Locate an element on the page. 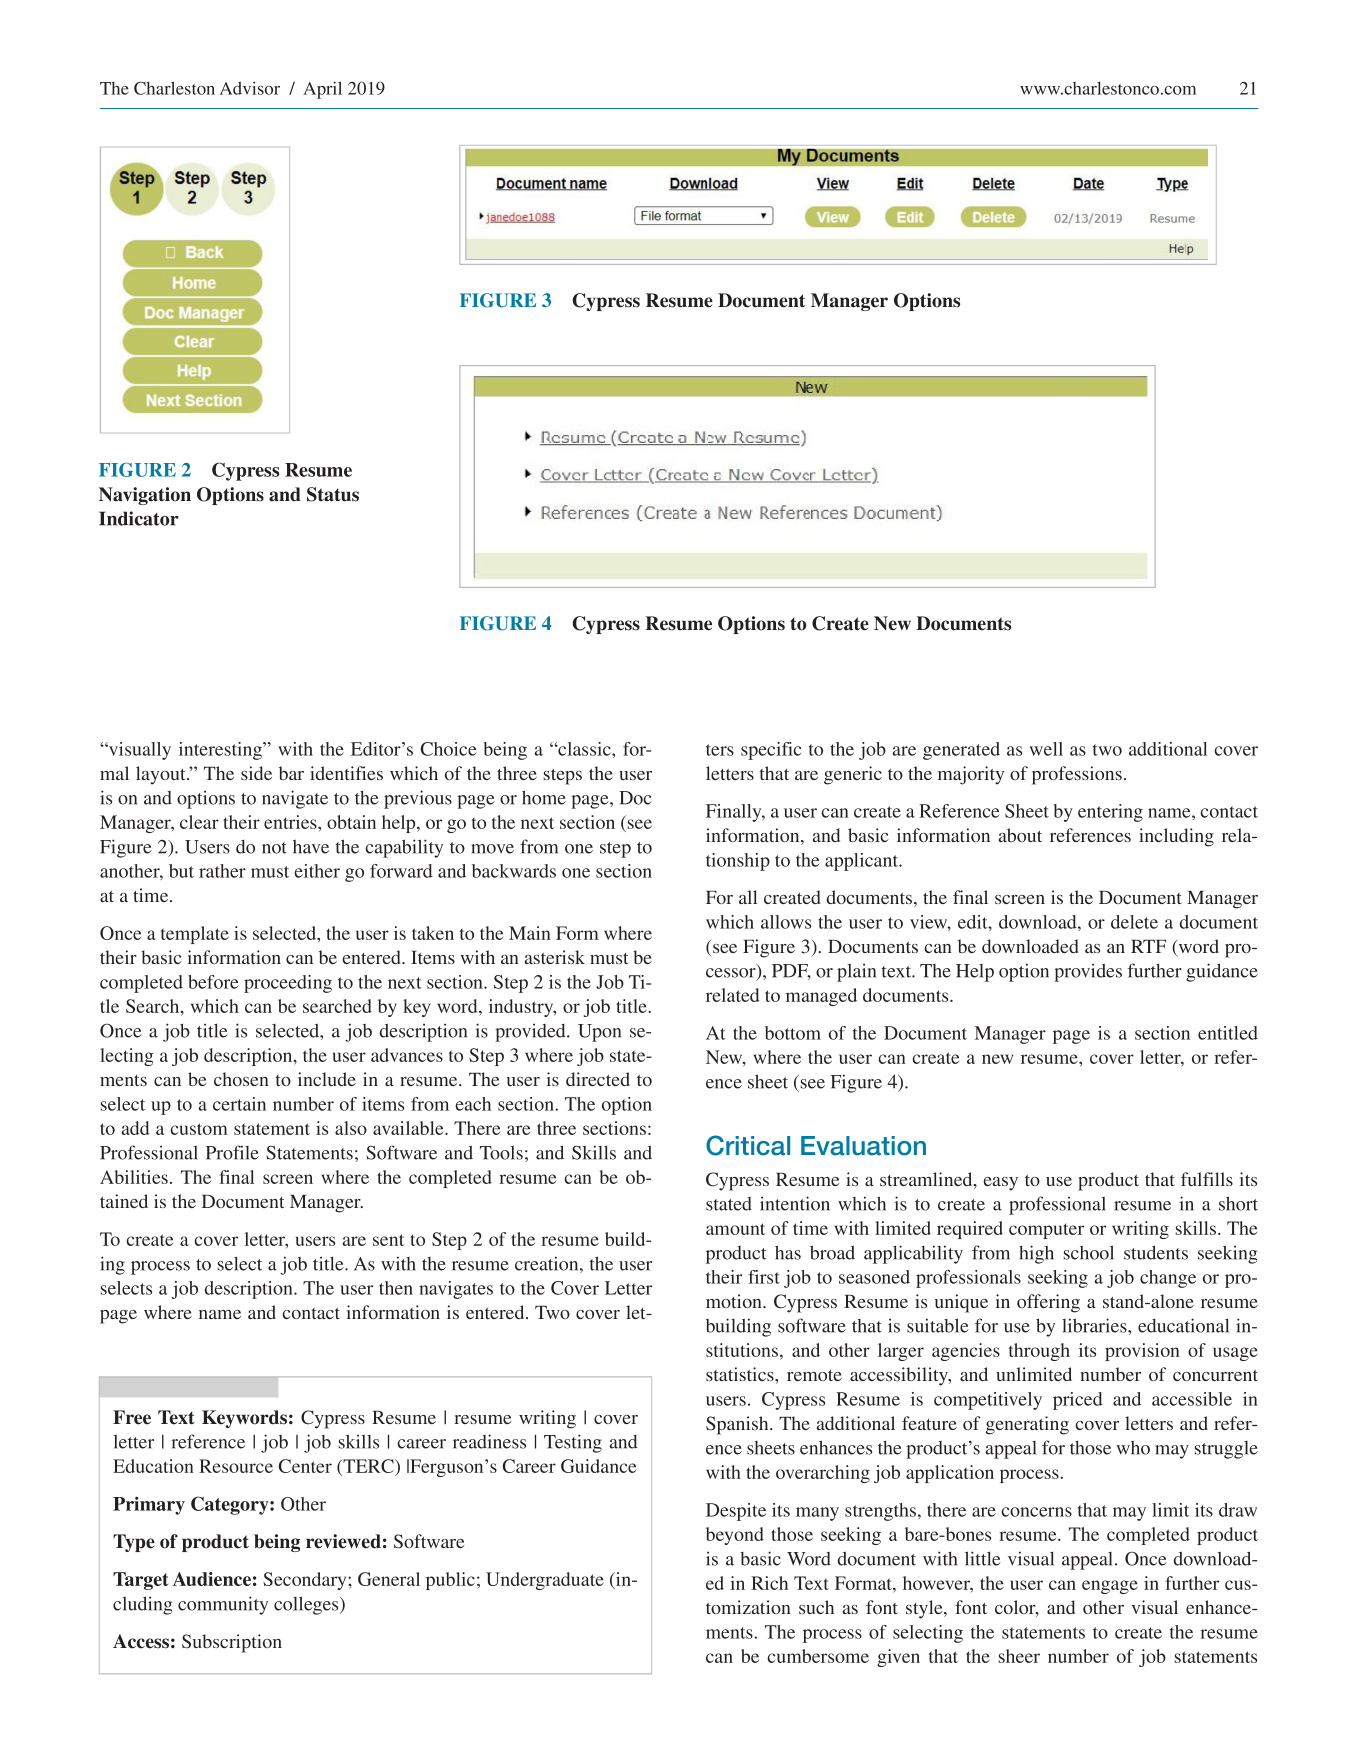 The image size is (1358, 1757). professions is located at coordinates (1077, 775).
